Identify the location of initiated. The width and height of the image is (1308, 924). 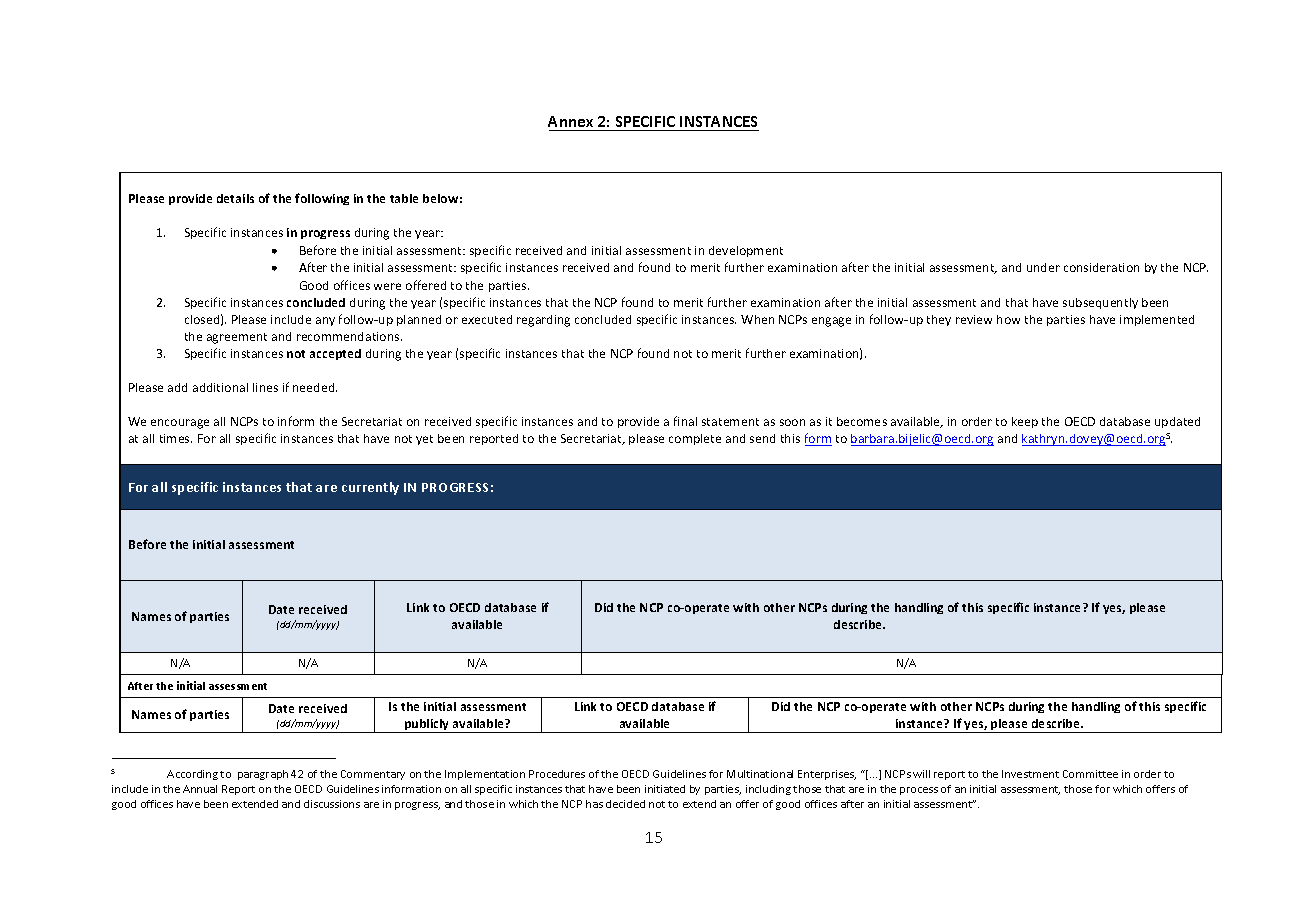
(665, 789).
